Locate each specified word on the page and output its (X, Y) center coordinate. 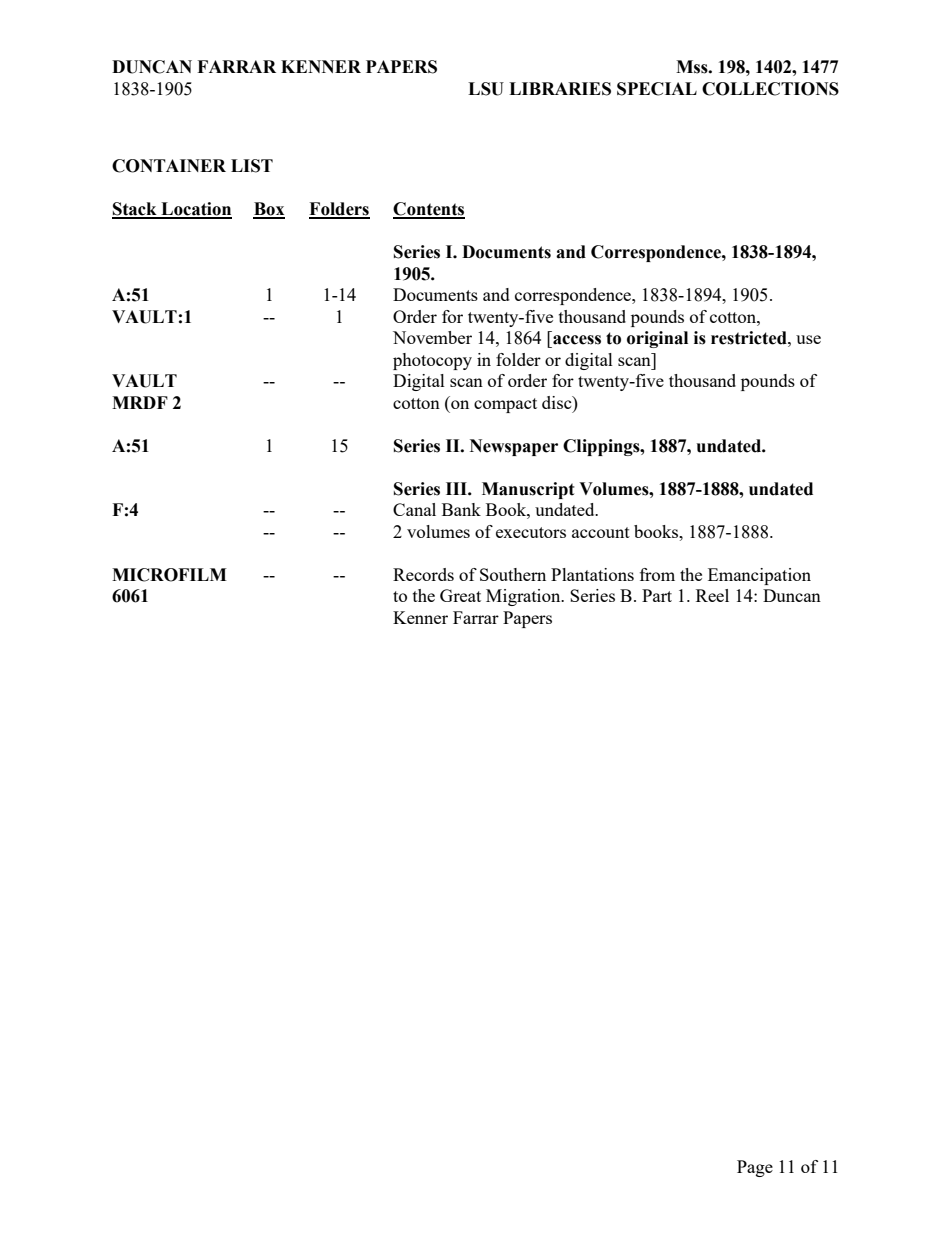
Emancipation (759, 576)
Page (755, 1168)
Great (460, 595)
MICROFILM (169, 575)
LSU (486, 89)
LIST (252, 166)
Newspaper (514, 447)
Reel (712, 595)
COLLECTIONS (770, 89)
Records (423, 574)
